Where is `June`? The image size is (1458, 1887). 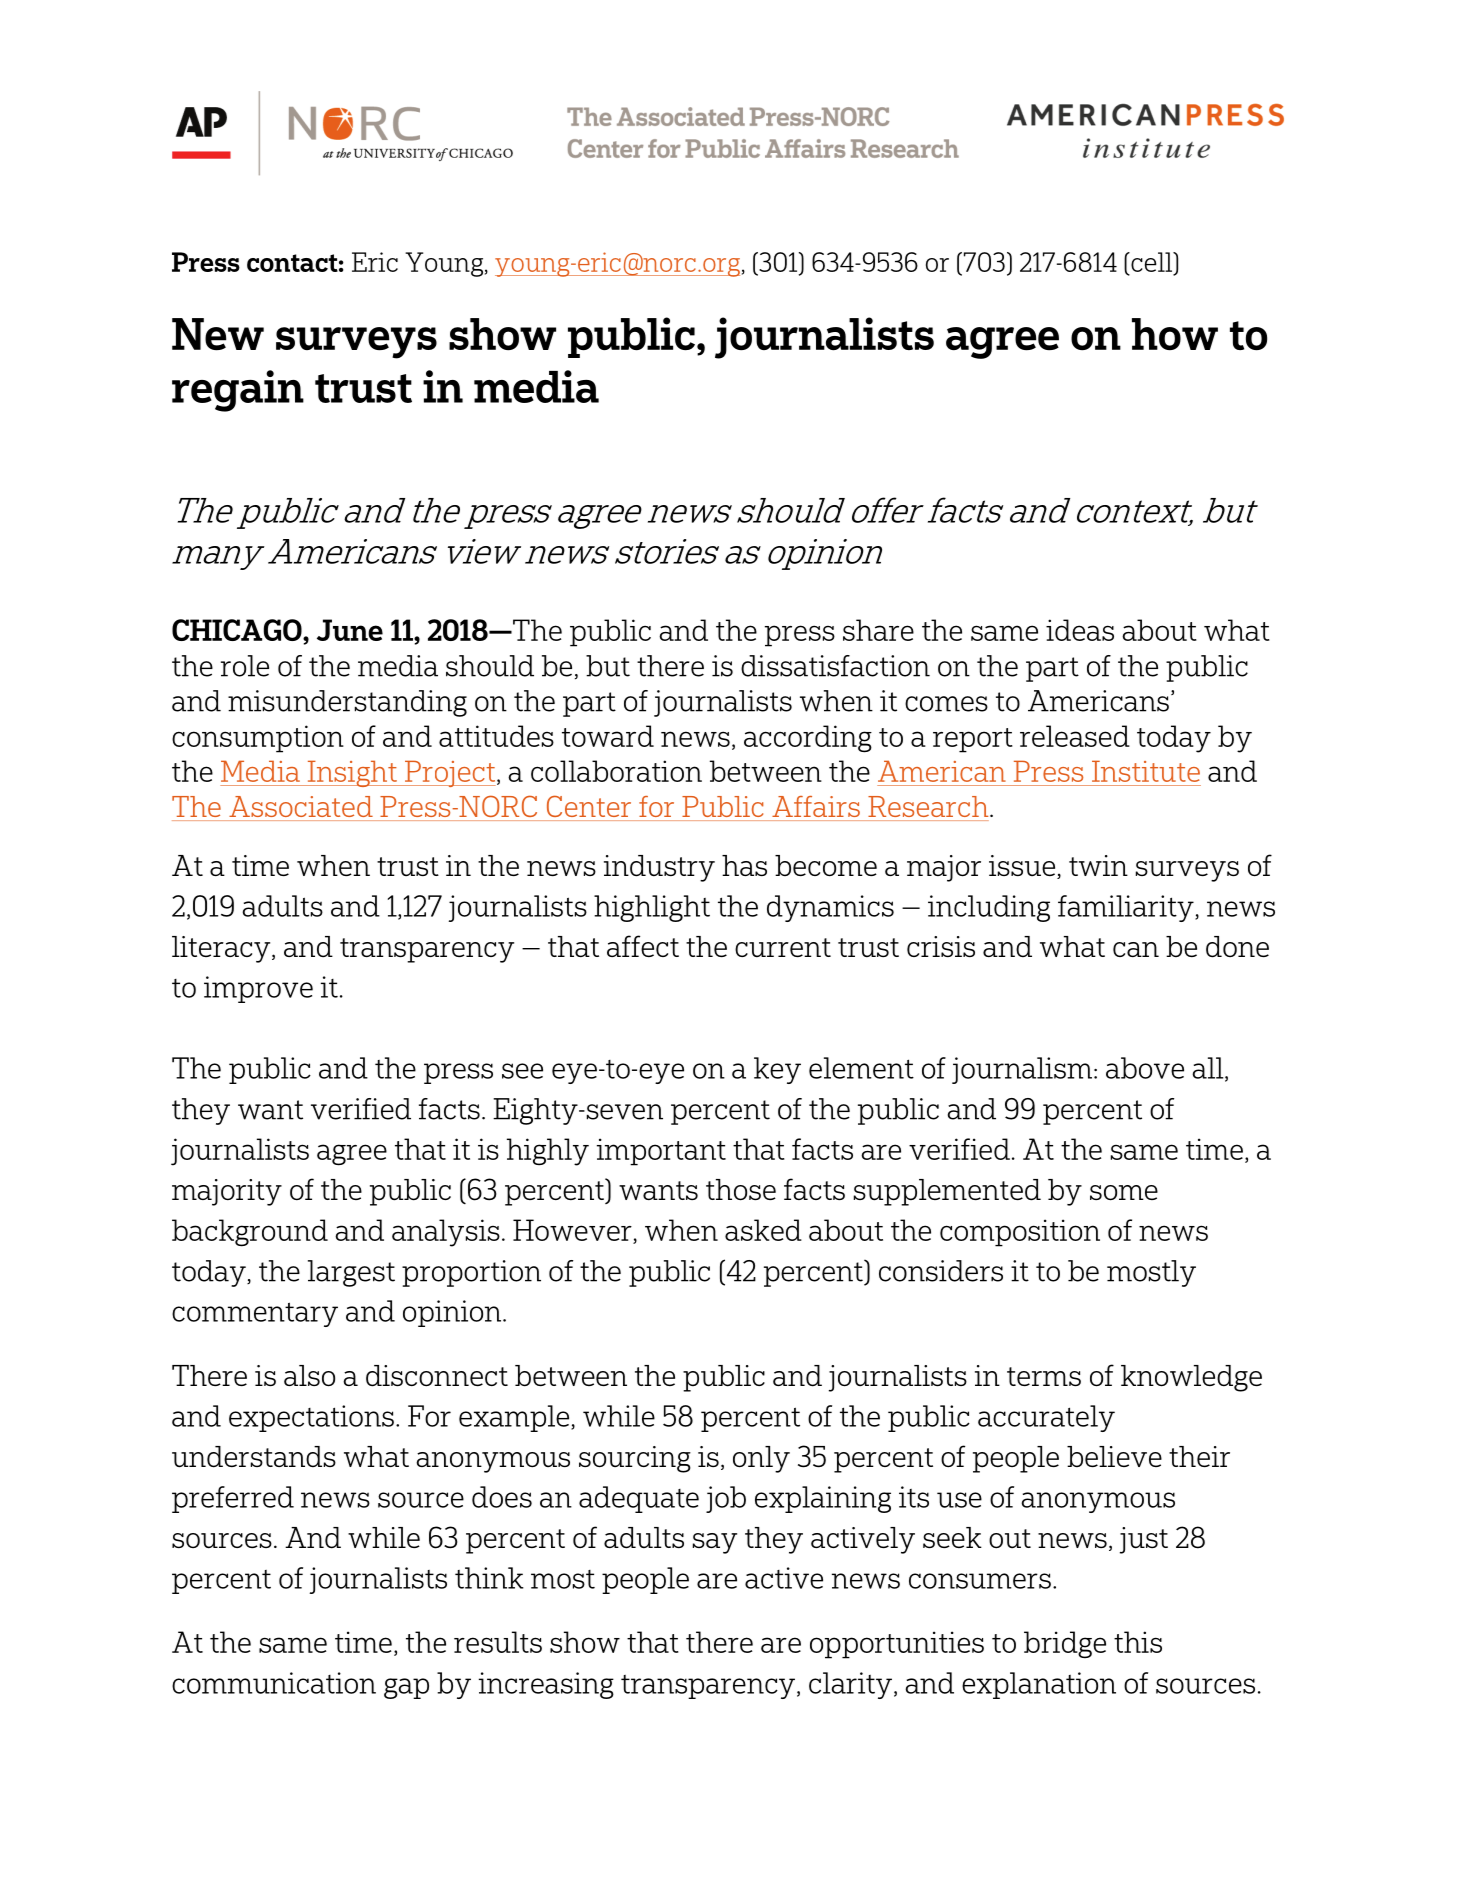
June is located at coordinates (350, 630).
